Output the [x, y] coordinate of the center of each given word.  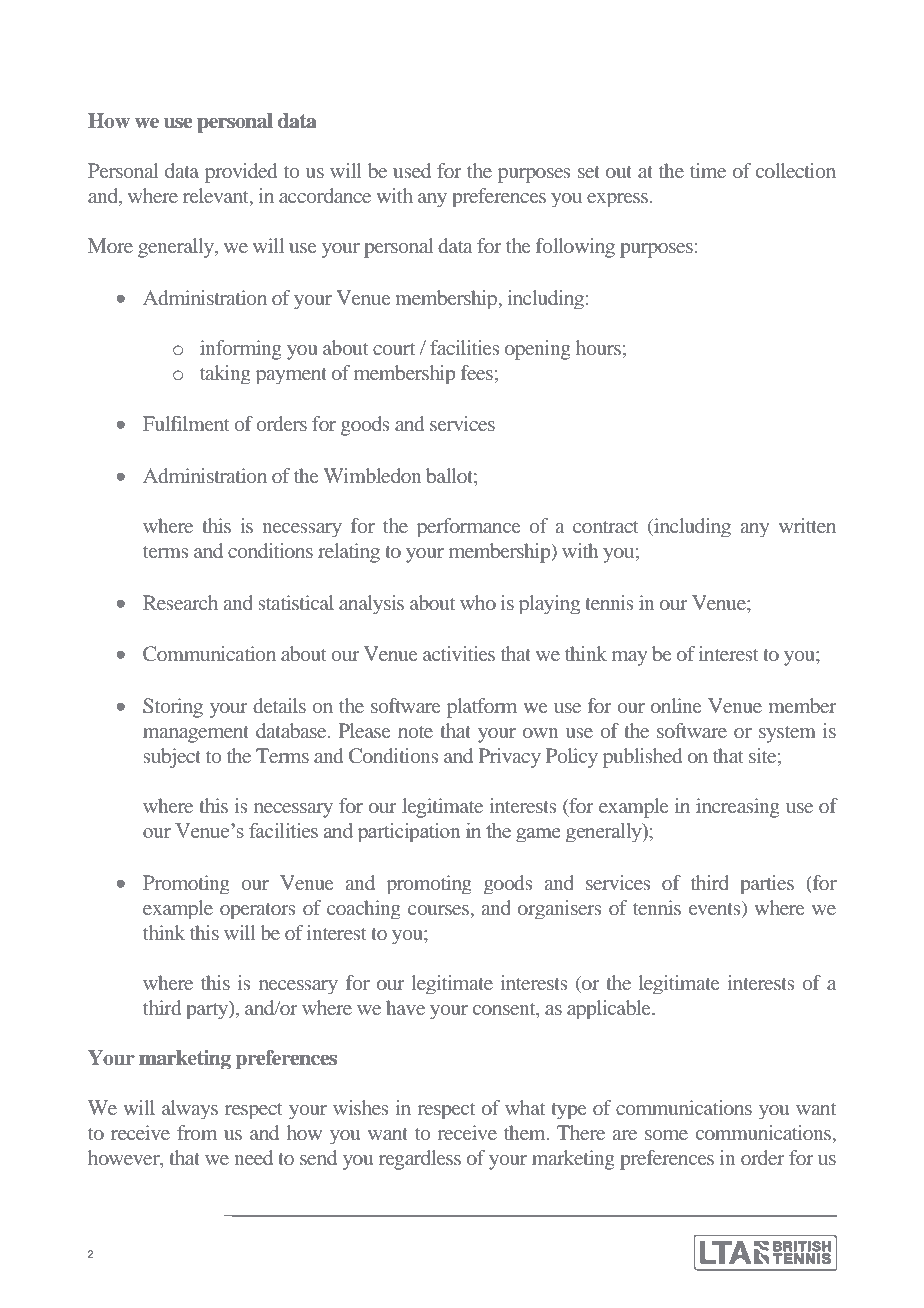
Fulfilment [186, 423]
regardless [420, 1160]
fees [477, 372]
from [197, 1132]
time [708, 170]
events [716, 907]
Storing [173, 708]
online [676, 705]
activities [459, 653]
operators [258, 911]
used [412, 170]
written [807, 525]
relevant [217, 197]
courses [439, 910]
